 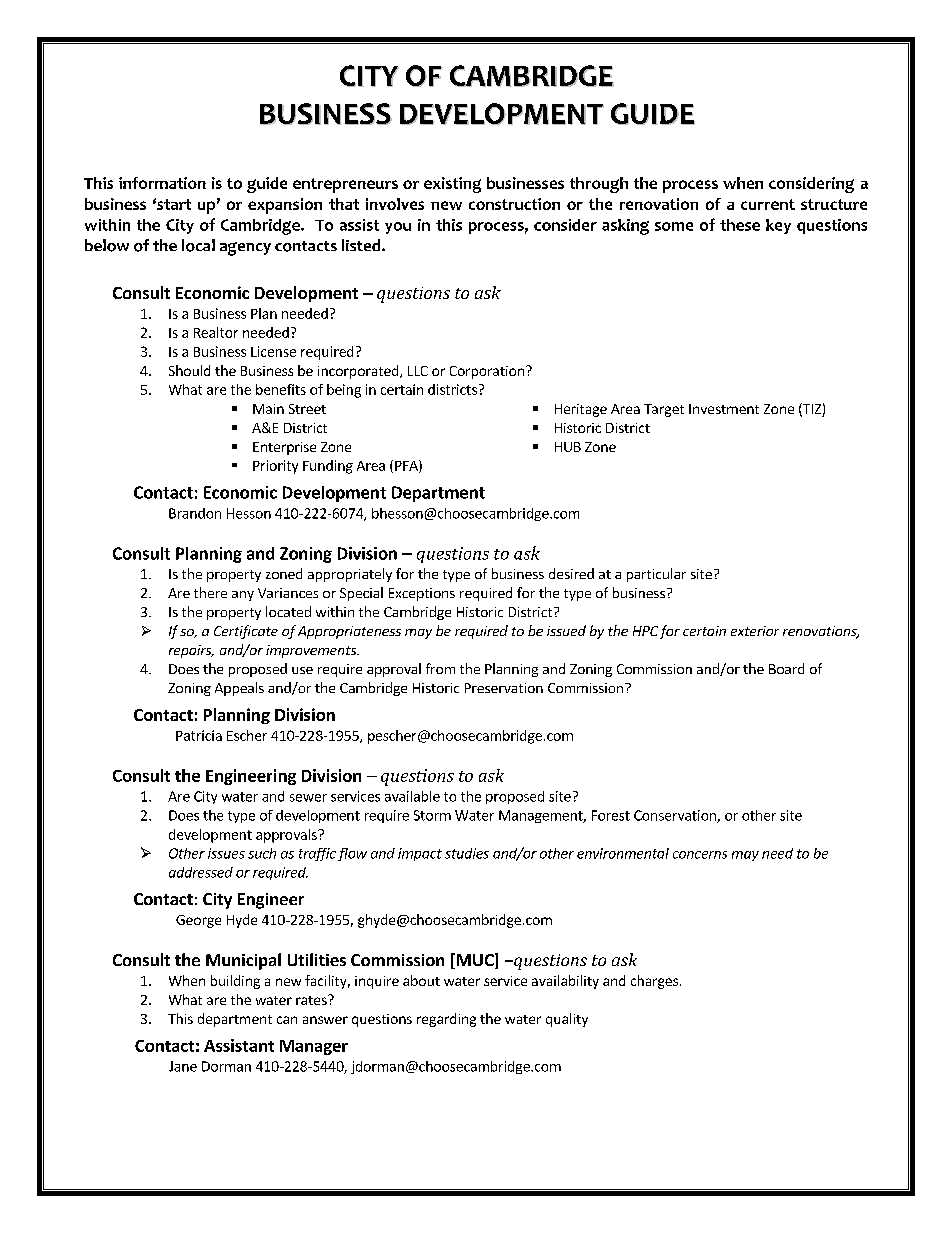 I want to click on Exceptions, so click(x=422, y=594).
